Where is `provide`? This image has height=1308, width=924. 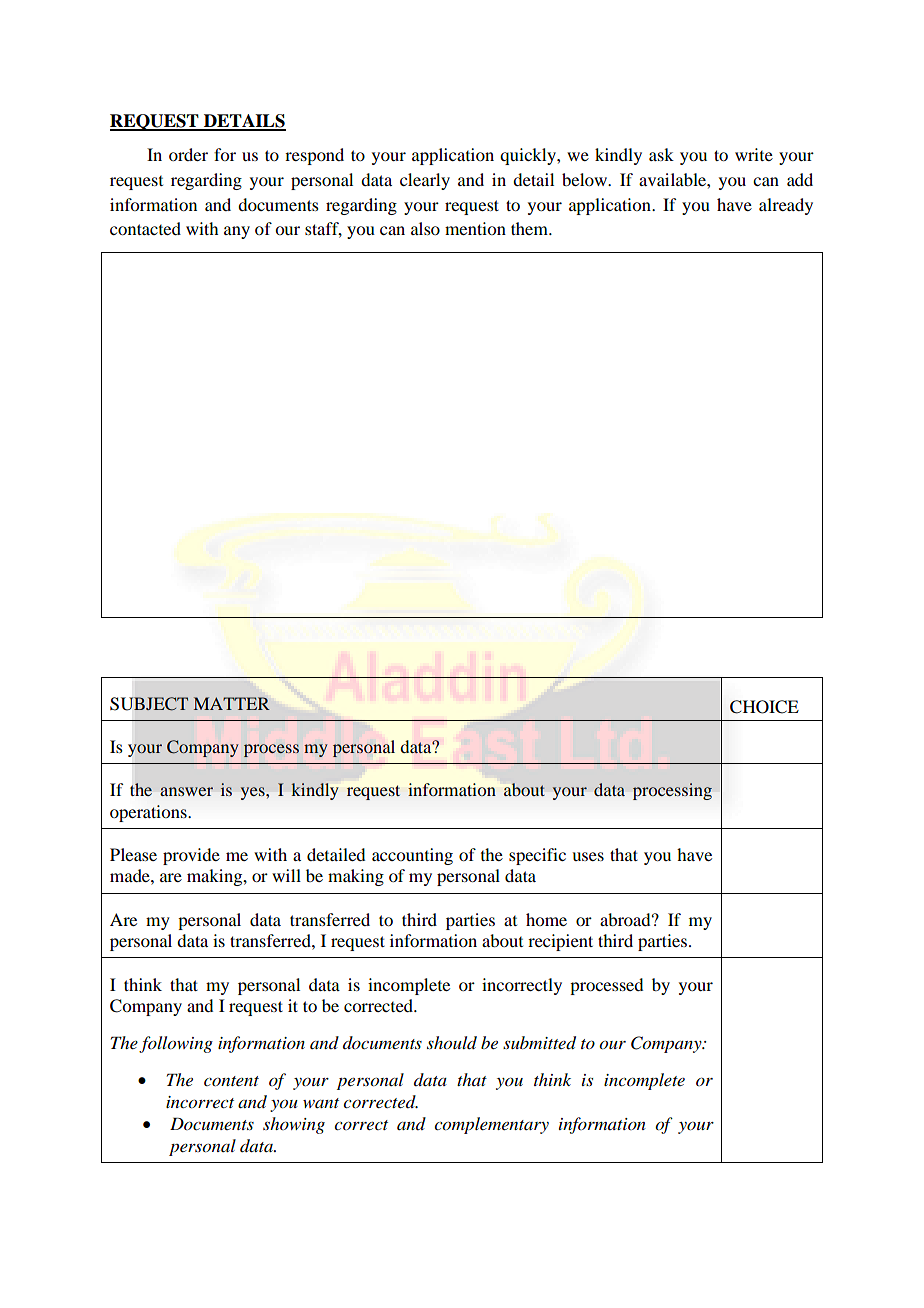
provide is located at coordinates (191, 856).
